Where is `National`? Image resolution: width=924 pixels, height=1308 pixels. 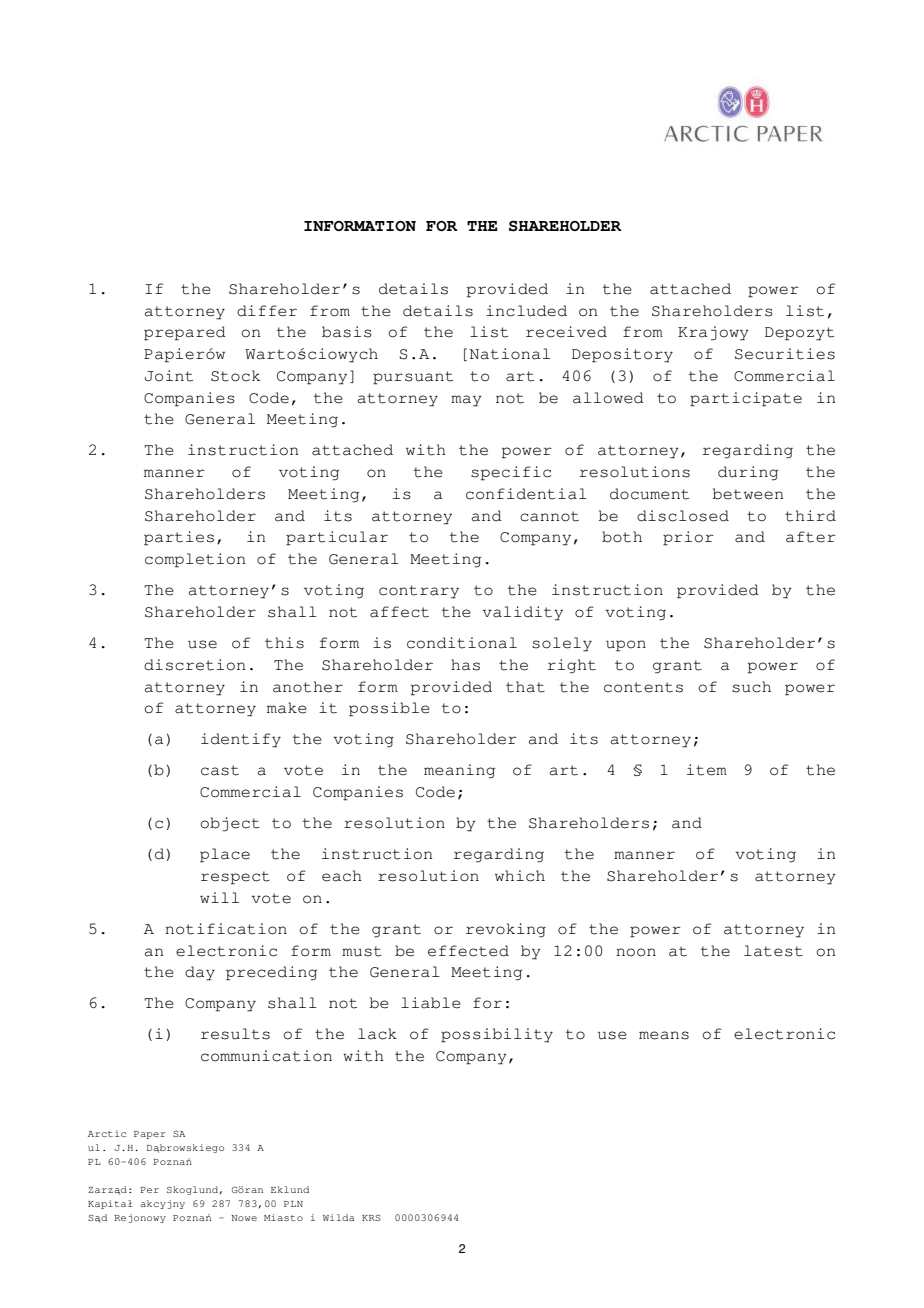
National is located at coordinates (510, 354).
